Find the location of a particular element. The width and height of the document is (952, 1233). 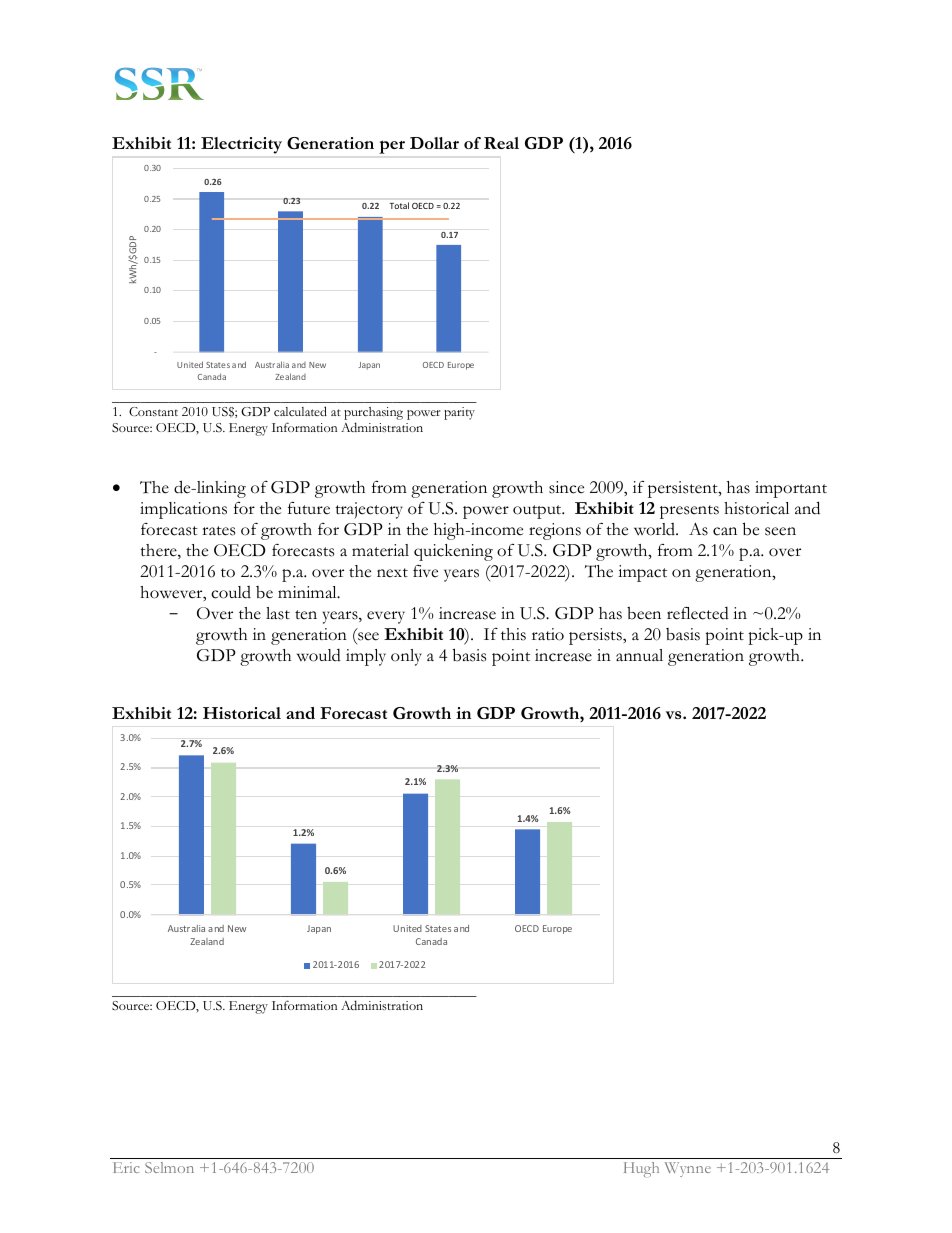

only is located at coordinates (406, 657).
